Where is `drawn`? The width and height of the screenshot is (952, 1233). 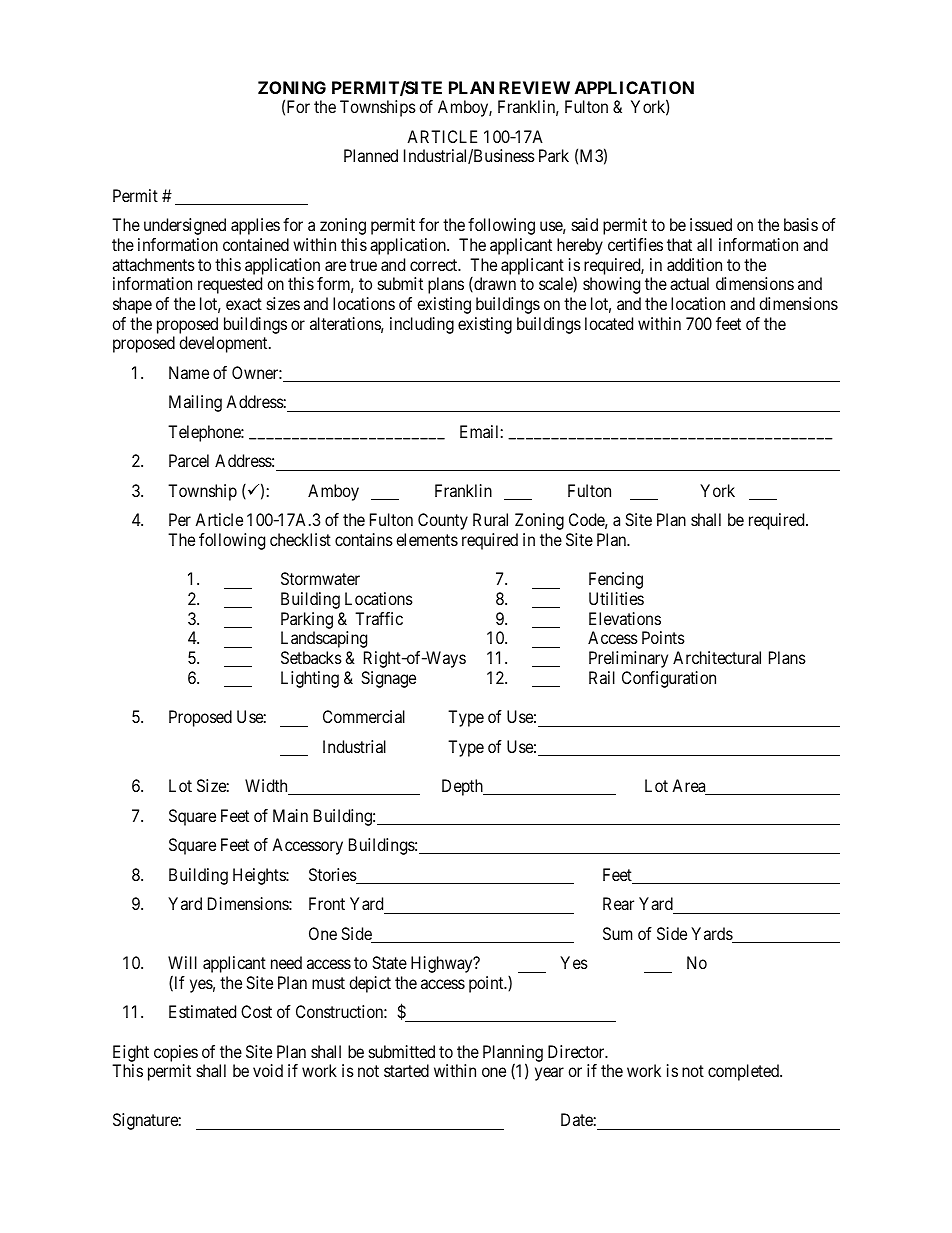
drawn is located at coordinates (494, 284).
